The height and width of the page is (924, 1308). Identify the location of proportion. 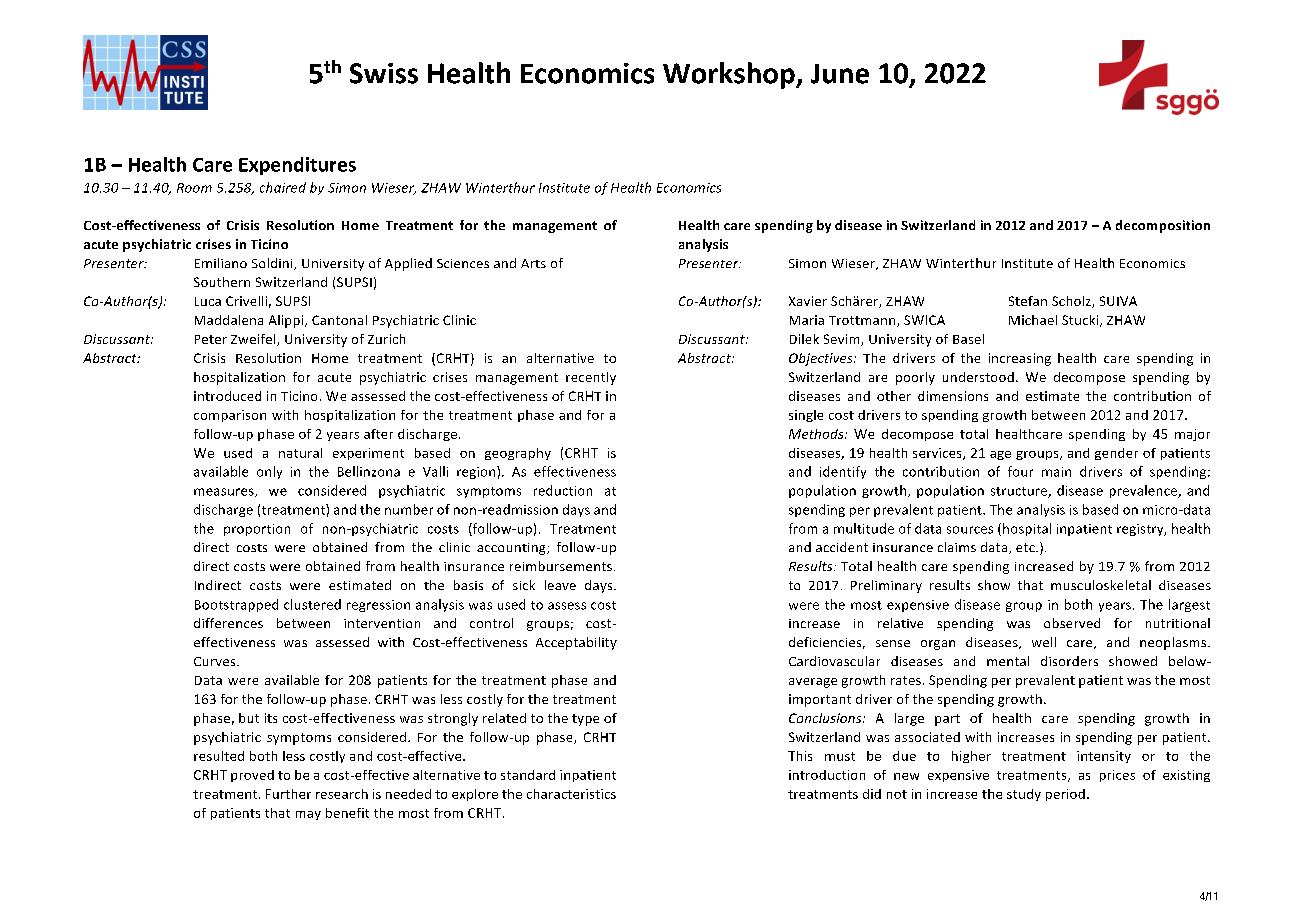
(257, 530).
